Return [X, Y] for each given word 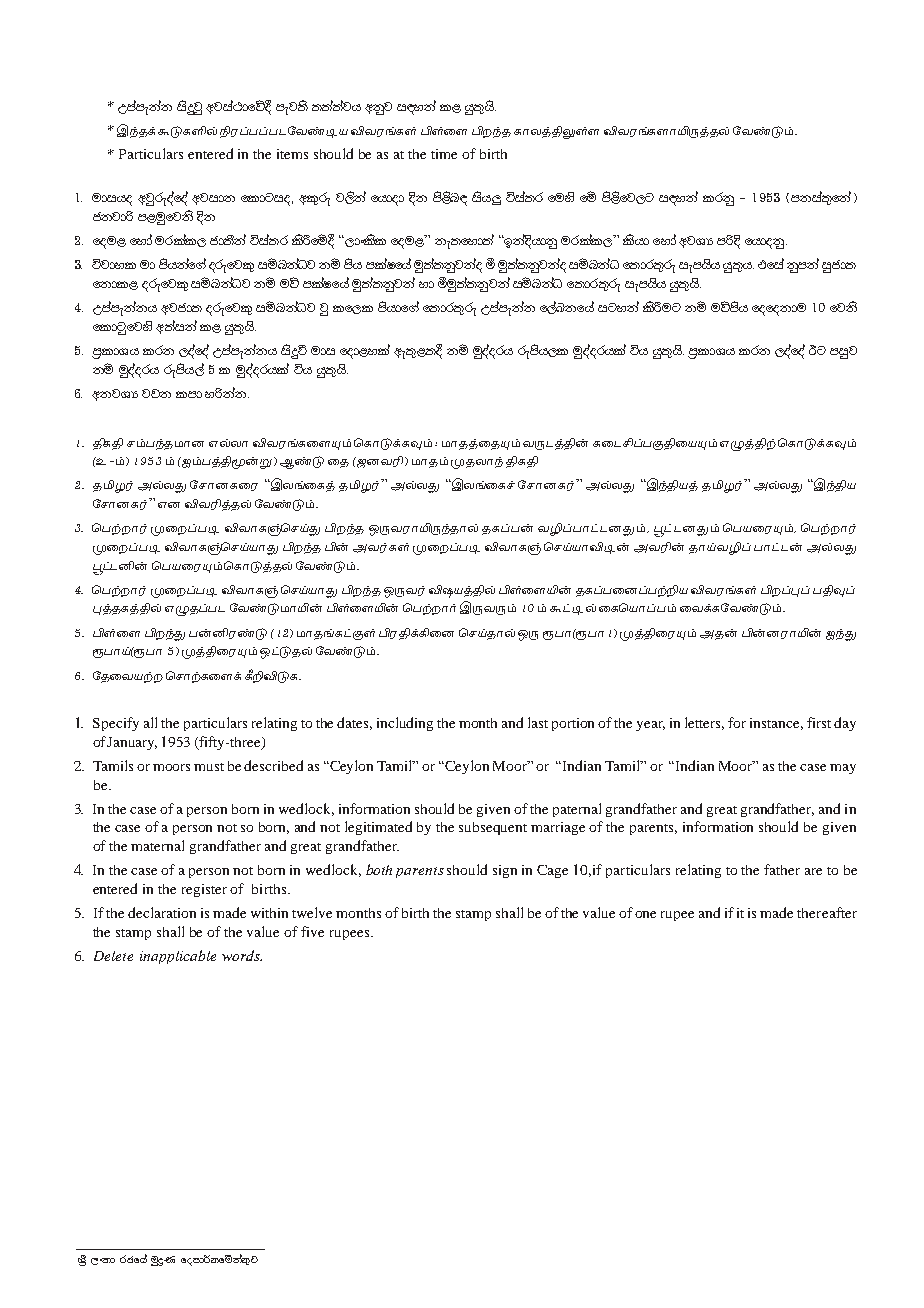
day [845, 724]
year [650, 726]
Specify [116, 724]
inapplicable [178, 957]
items [292, 154]
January [132, 743]
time [444, 154]
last [538, 722]
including [405, 724]
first [819, 722]
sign [505, 871]
